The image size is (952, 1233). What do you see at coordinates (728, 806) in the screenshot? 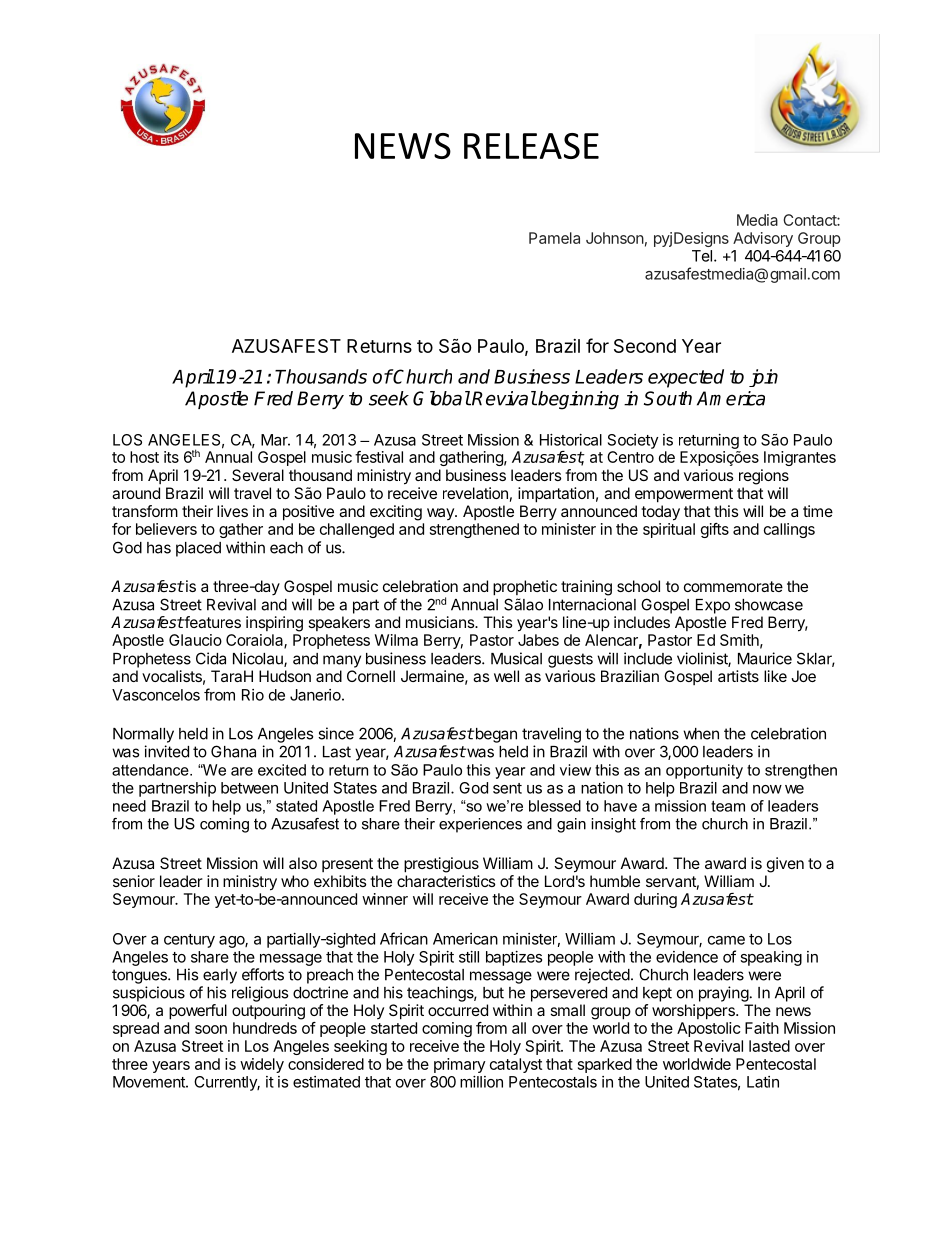
I see `team` at bounding box center [728, 806].
